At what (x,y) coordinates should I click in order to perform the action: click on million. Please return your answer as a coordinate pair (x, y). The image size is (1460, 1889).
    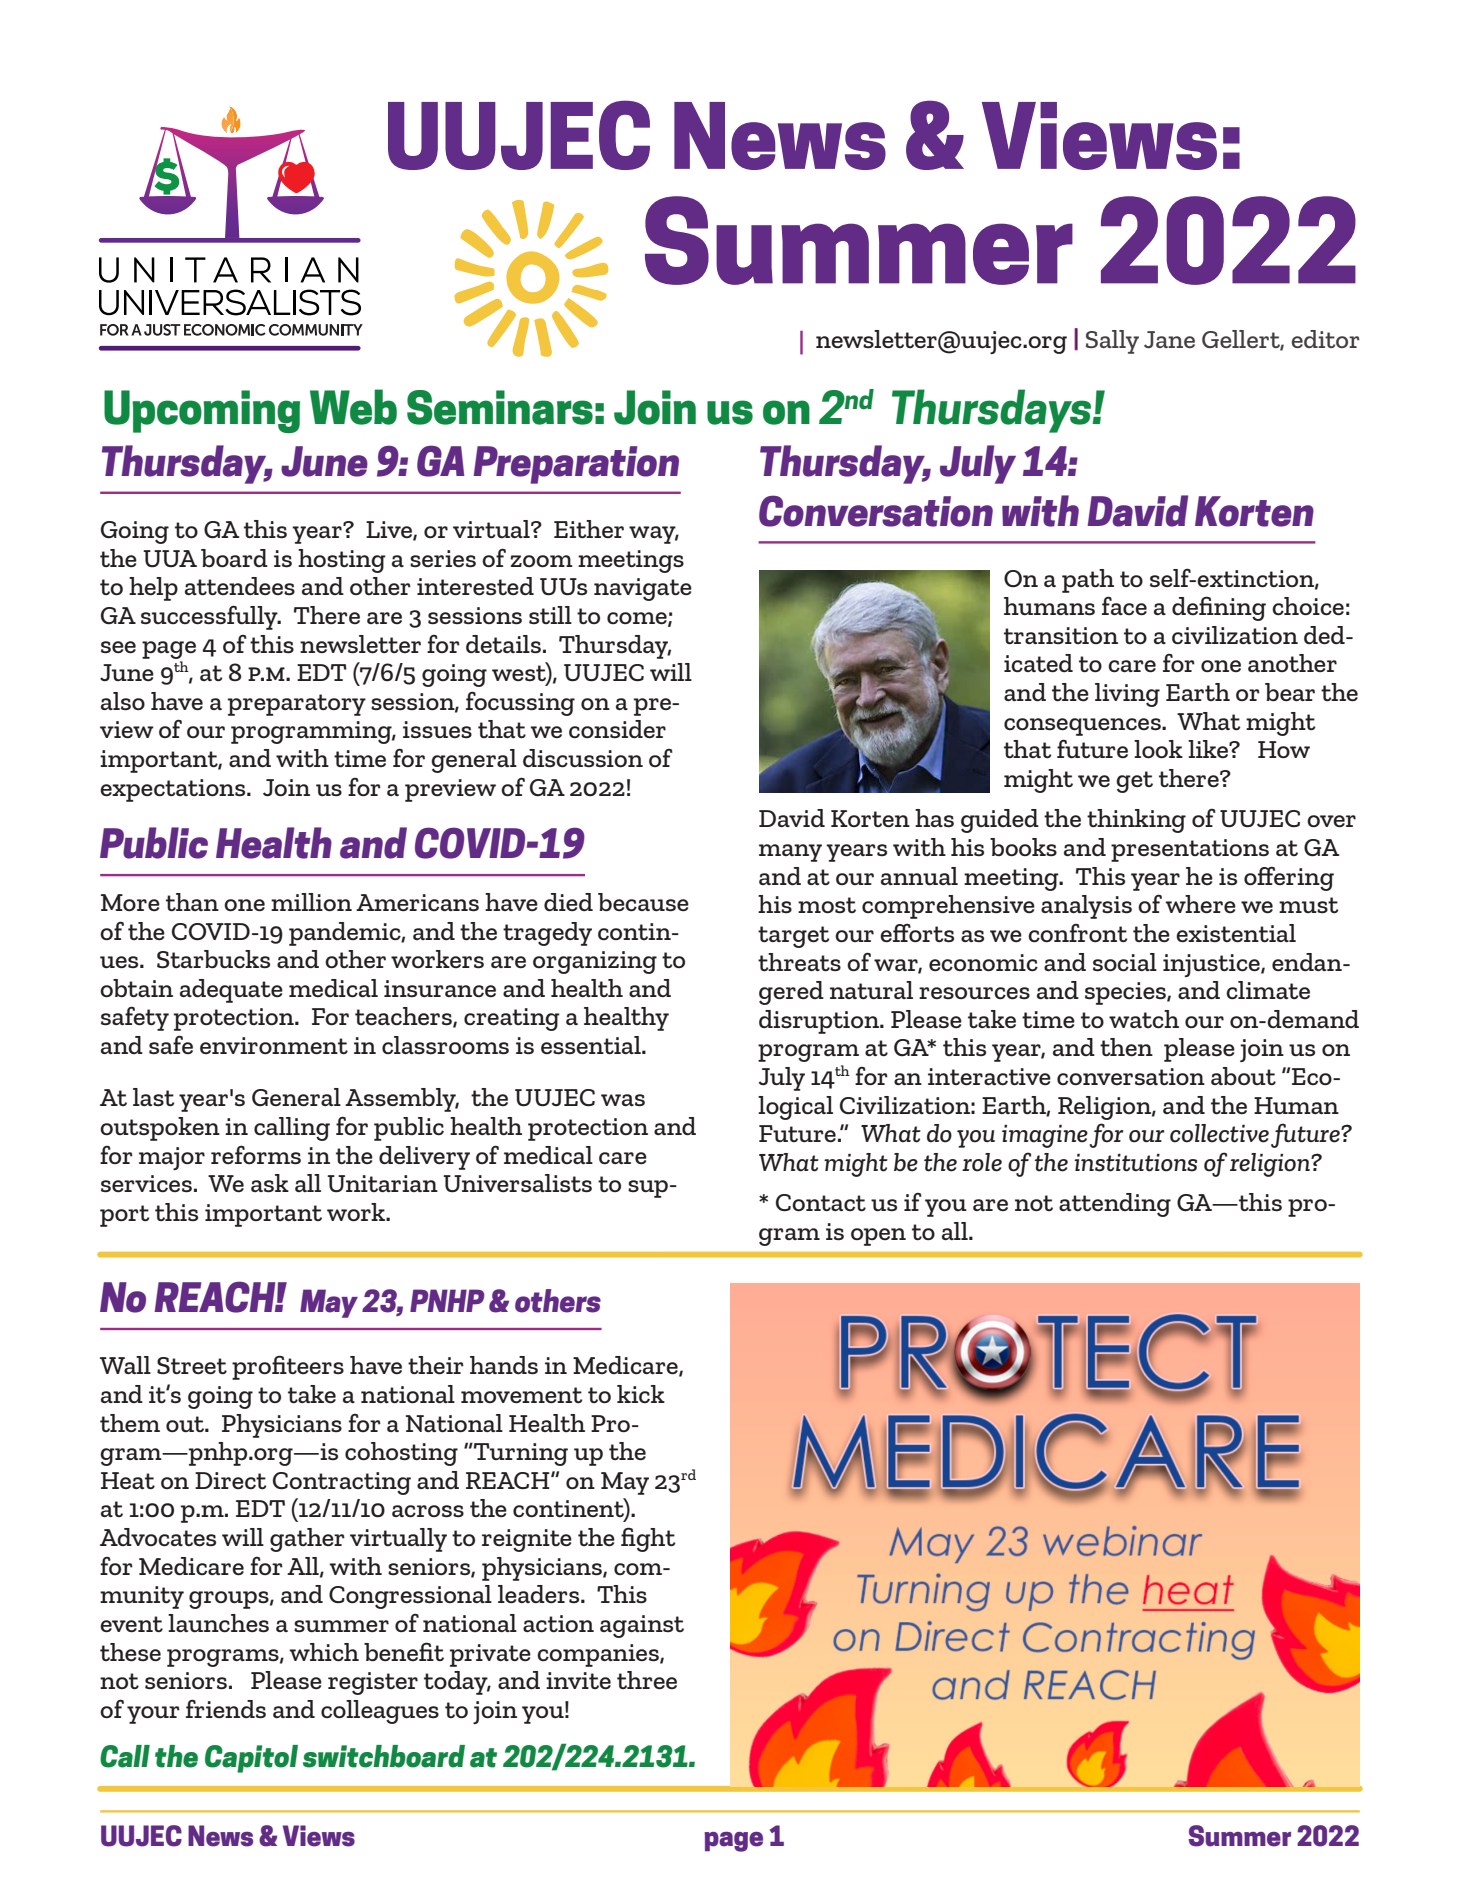
    Looking at the image, I should click on (311, 902).
